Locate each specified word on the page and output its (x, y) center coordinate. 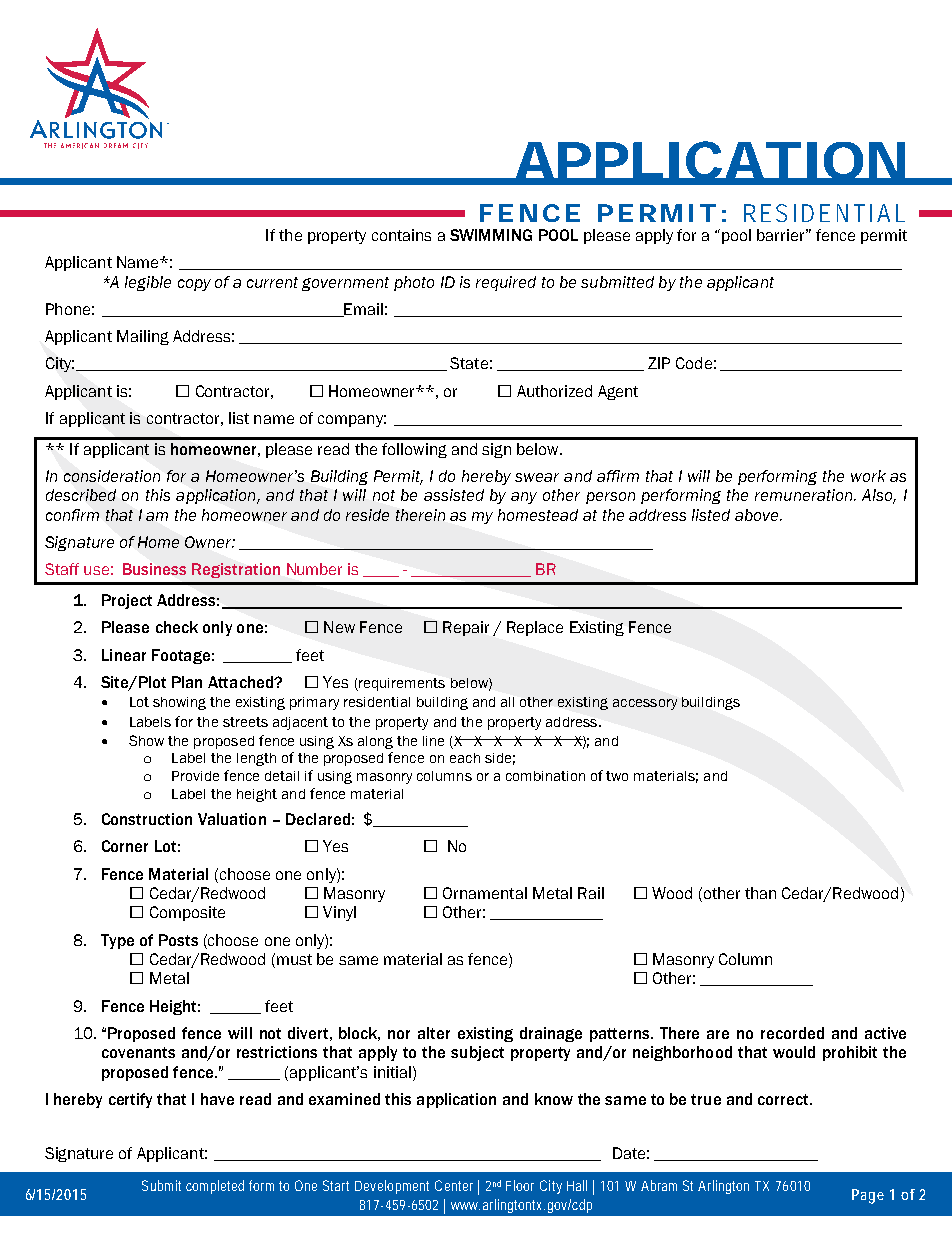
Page (868, 1196)
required (506, 283)
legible (148, 283)
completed (215, 1187)
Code (694, 363)
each (465, 758)
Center (454, 1185)
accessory (645, 704)
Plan (187, 682)
